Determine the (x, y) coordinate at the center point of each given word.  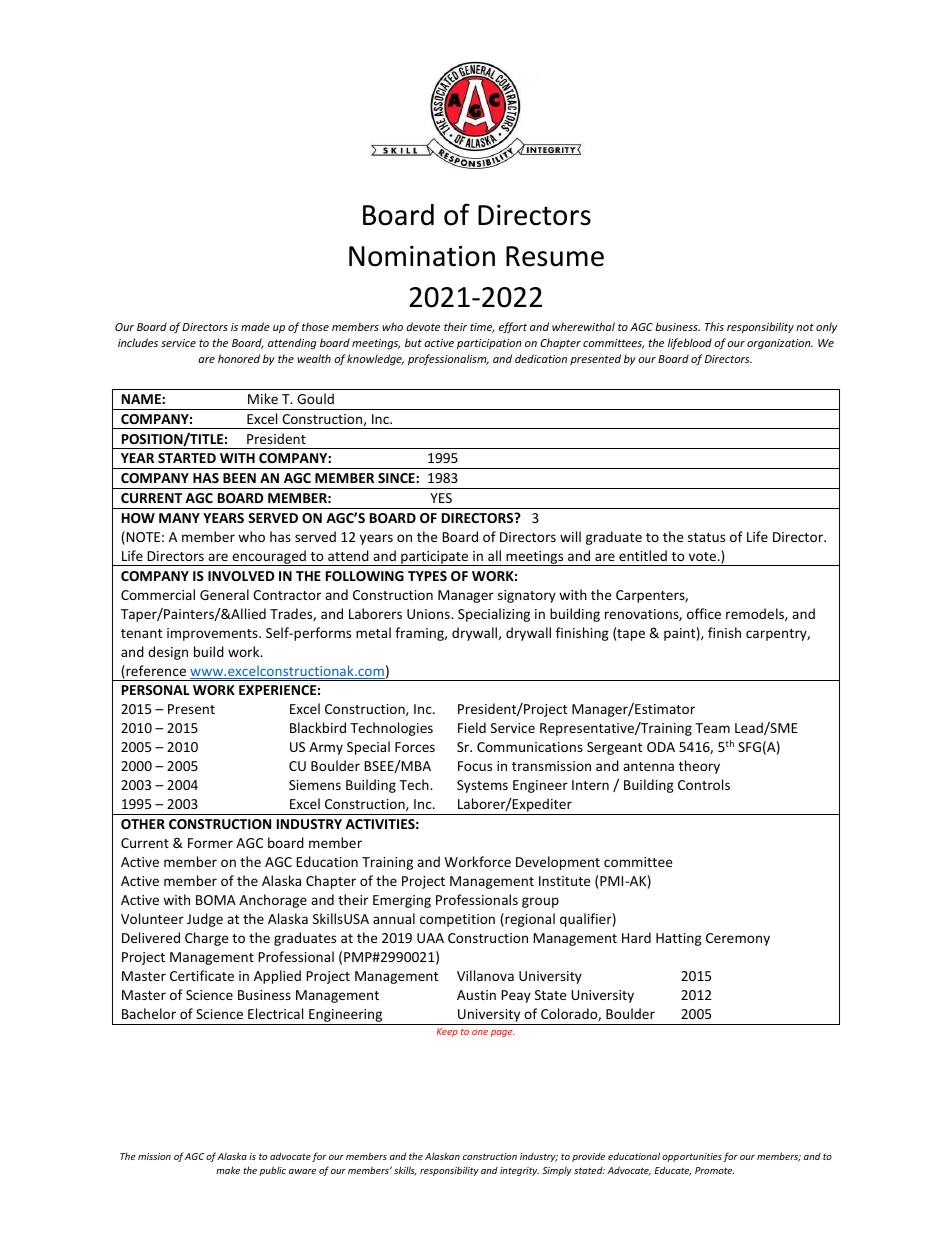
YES (441, 498)
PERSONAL (155, 690)
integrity (519, 1171)
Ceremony (738, 939)
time (482, 328)
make (228, 1170)
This (714, 326)
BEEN (239, 478)
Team (712, 728)
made (255, 326)
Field (472, 727)
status (706, 537)
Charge (206, 939)
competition (457, 920)
